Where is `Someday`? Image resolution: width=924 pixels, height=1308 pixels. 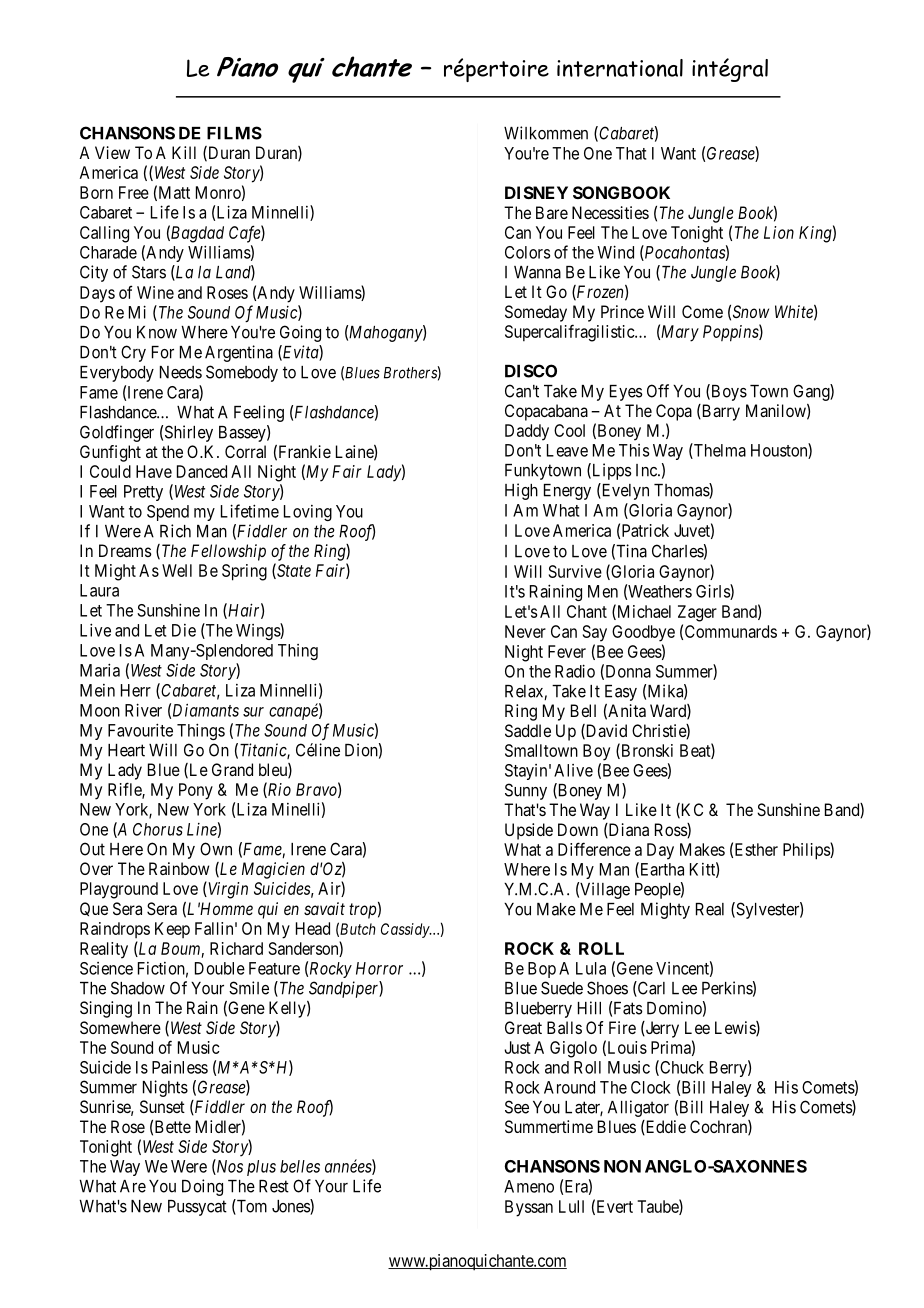
Someday is located at coordinates (536, 313).
